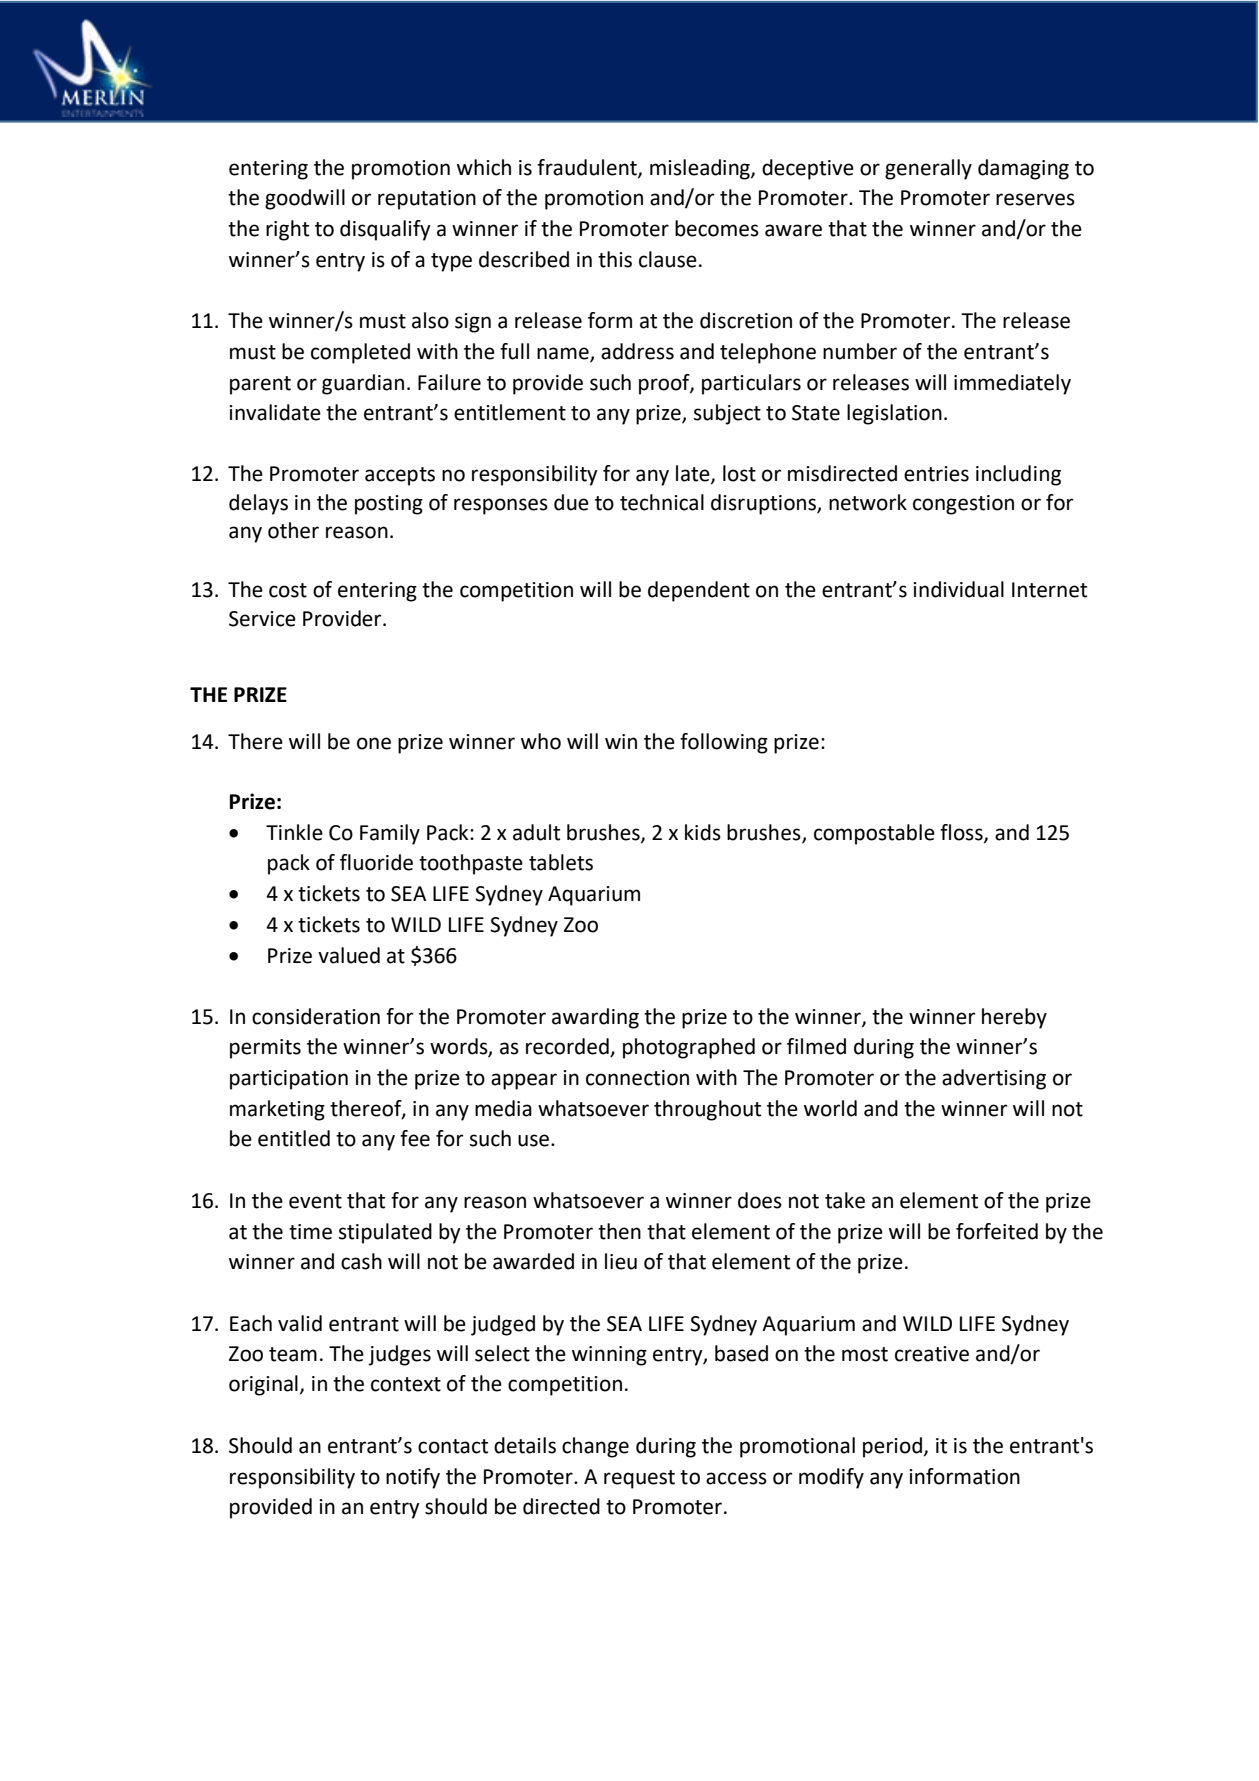  I want to click on disqualify, so click(385, 230).
